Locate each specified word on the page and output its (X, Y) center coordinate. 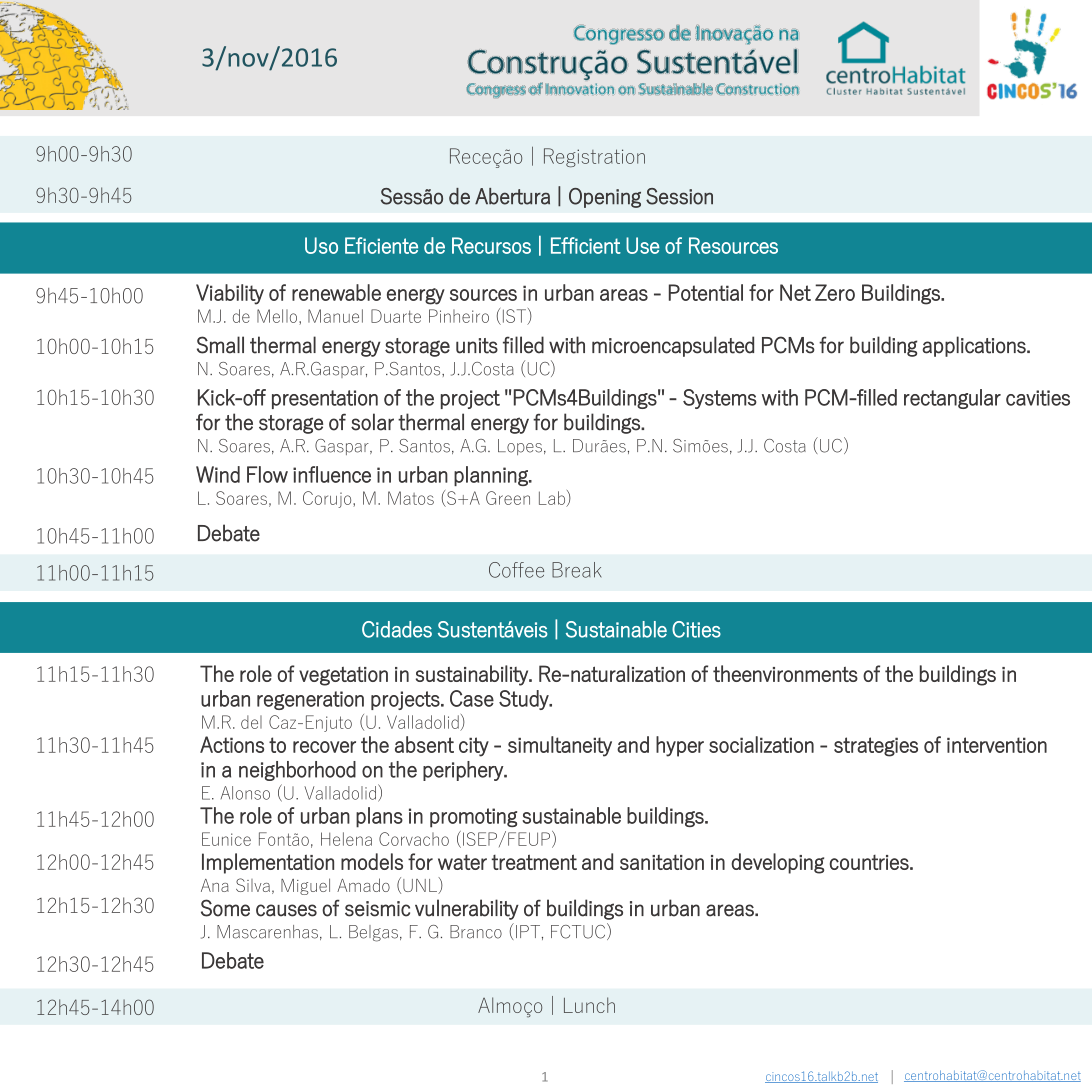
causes (286, 910)
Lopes (520, 447)
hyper (680, 746)
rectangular (952, 399)
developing (777, 863)
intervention (997, 745)
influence (332, 474)
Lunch (589, 1005)
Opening (605, 198)
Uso (321, 245)
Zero (835, 292)
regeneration (310, 700)
